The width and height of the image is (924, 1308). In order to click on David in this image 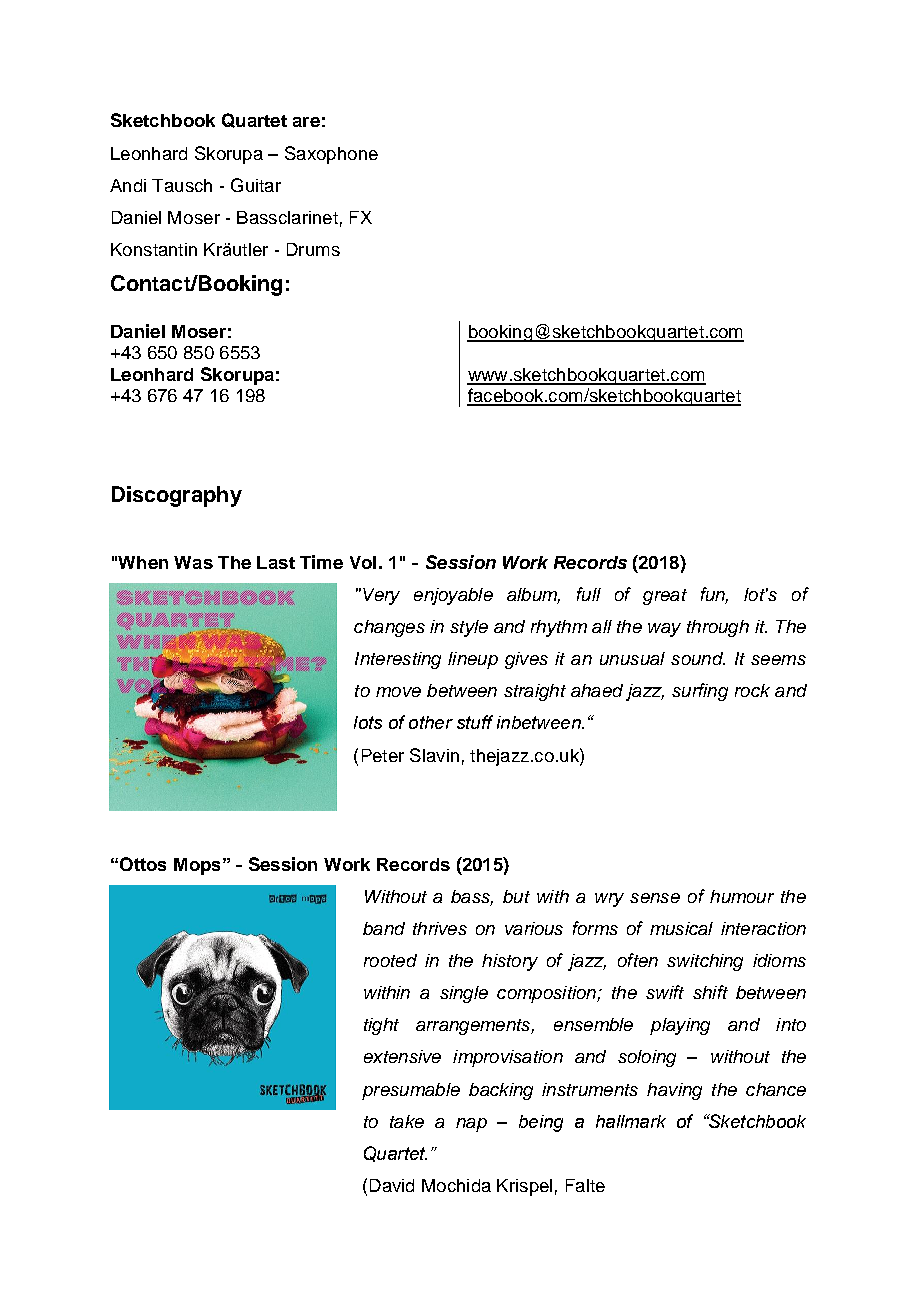, I will do `click(392, 1185)`.
